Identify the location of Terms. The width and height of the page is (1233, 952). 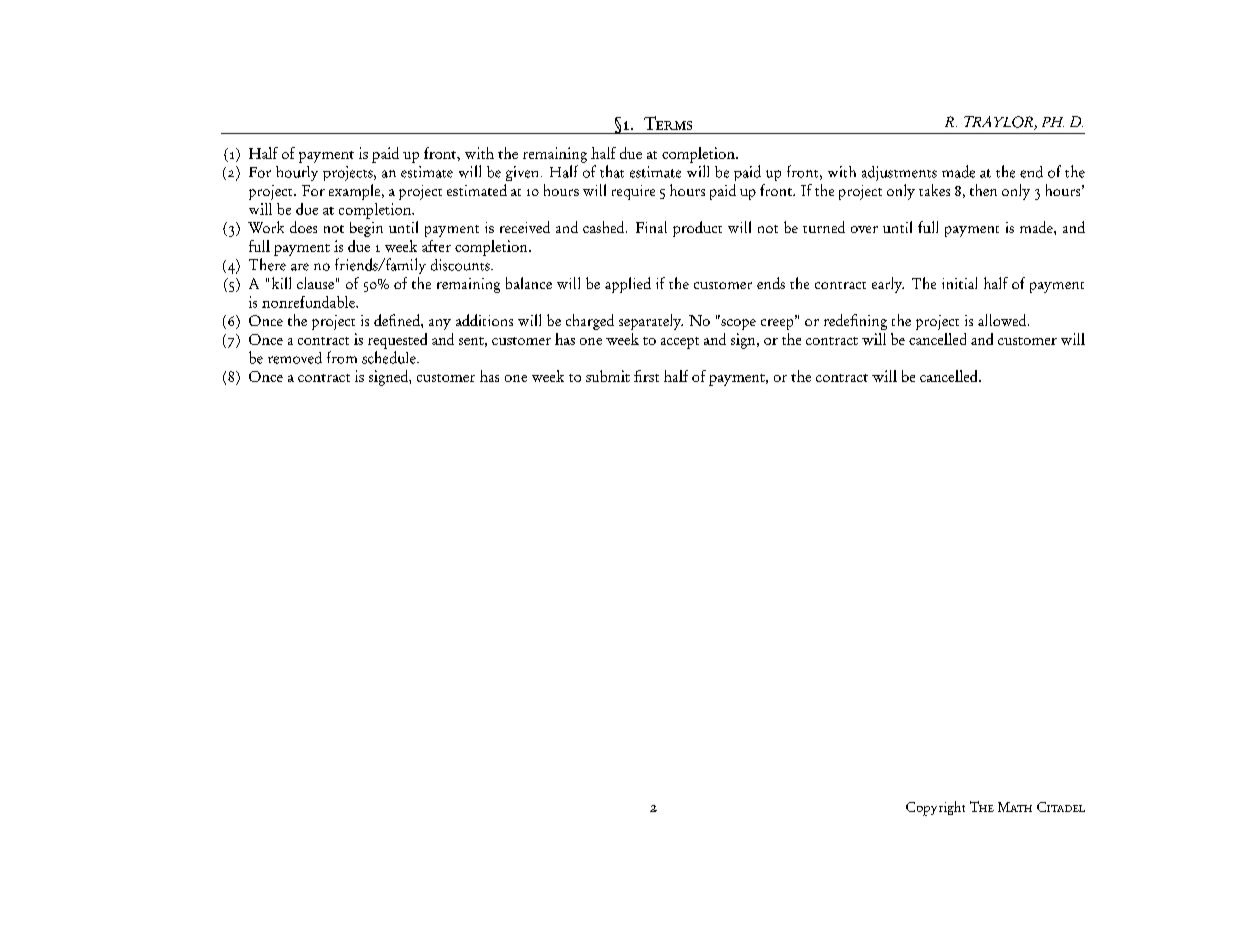
(668, 123).
